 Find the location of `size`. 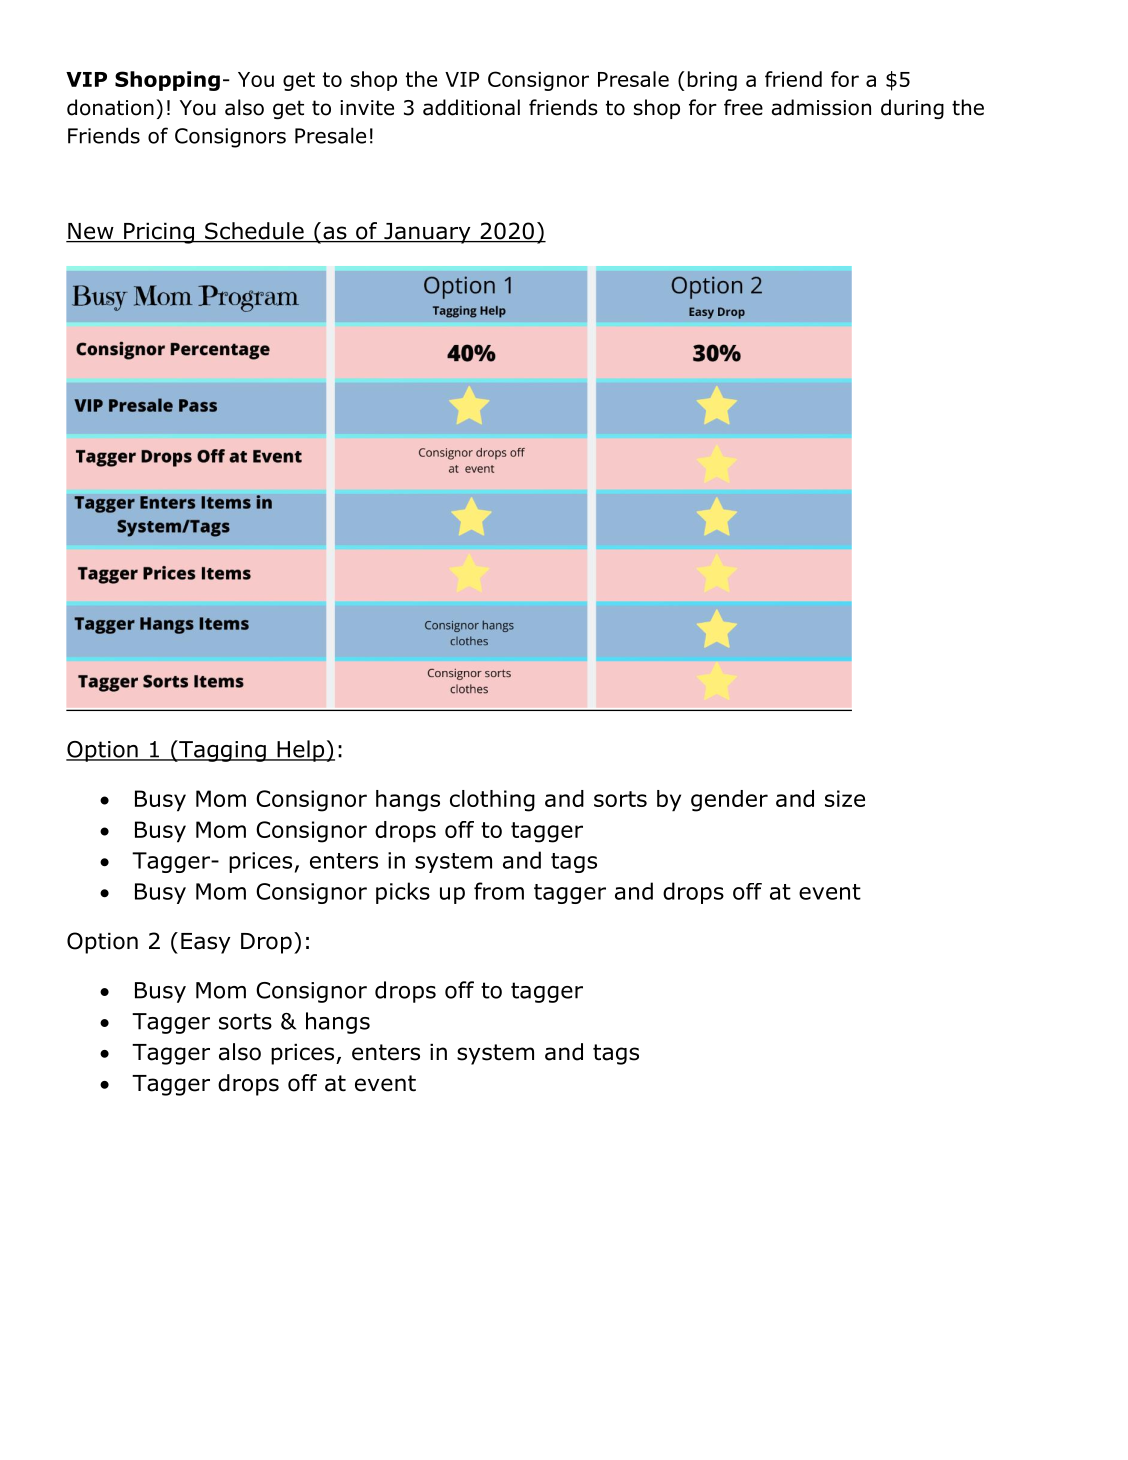

size is located at coordinates (845, 798).
